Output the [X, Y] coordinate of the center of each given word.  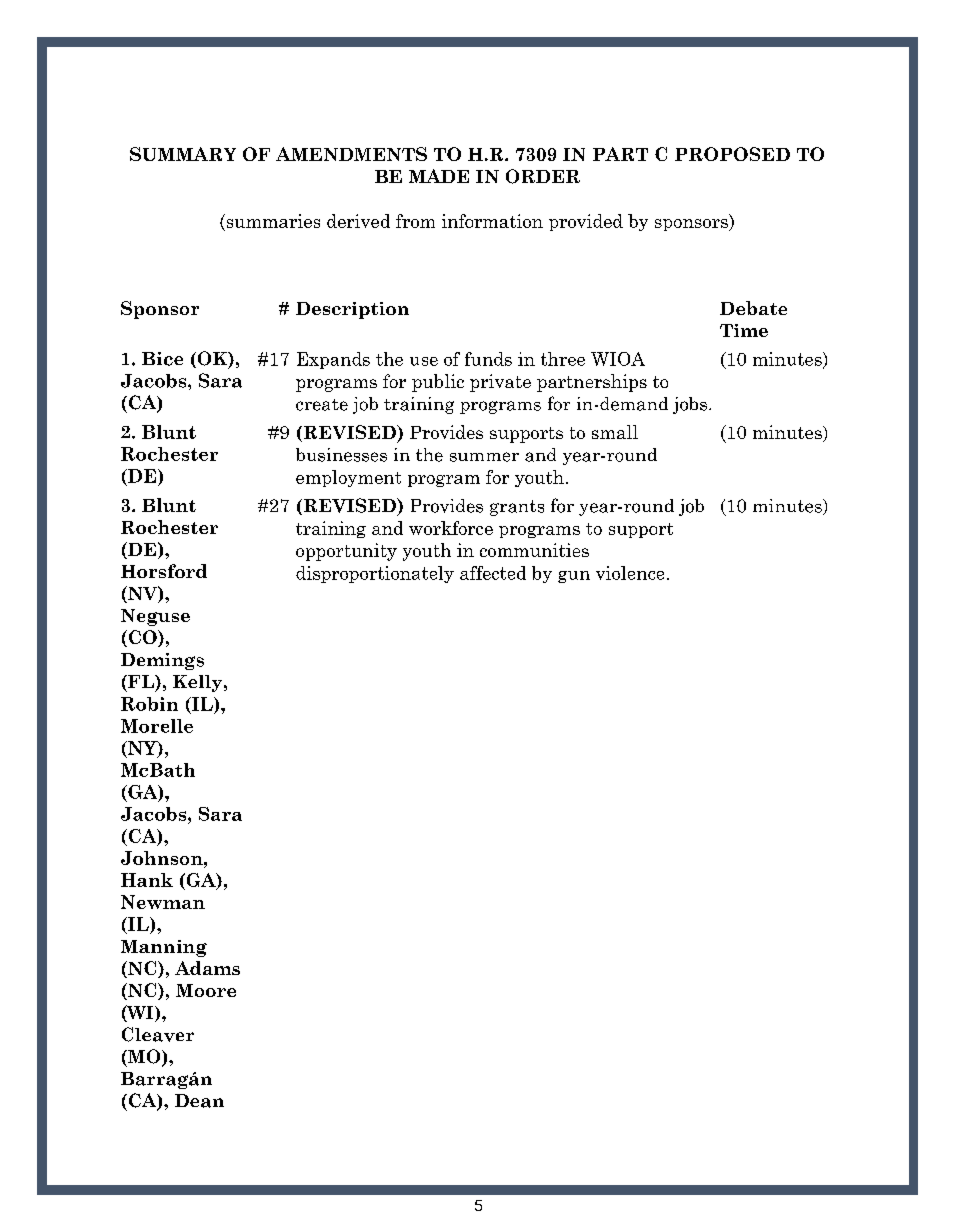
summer [484, 457]
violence [630, 573]
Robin [149, 704]
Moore [206, 990]
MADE [439, 176]
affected [493, 573]
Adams [207, 968]
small [615, 432]
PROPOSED [732, 154]
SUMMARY [183, 154]
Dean [199, 1101]
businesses [341, 455]
